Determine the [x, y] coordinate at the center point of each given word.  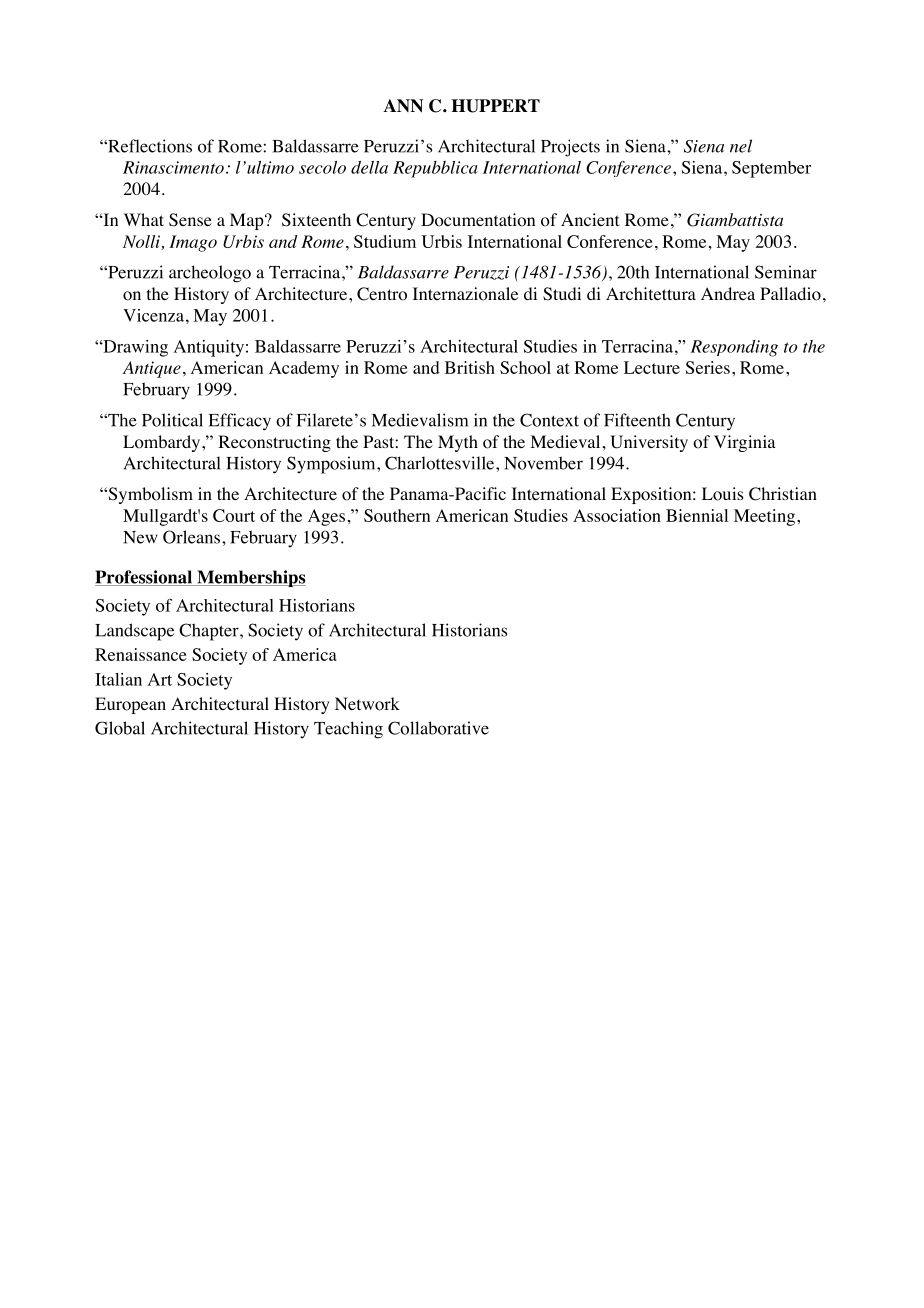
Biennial [697, 515]
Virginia [745, 443]
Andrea [728, 293]
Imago [193, 243]
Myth [458, 443]
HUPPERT [495, 106]
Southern [397, 515]
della [369, 167]
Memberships [250, 578]
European [130, 705]
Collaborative [438, 728]
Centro [382, 294]
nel [741, 146]
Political [172, 420]
